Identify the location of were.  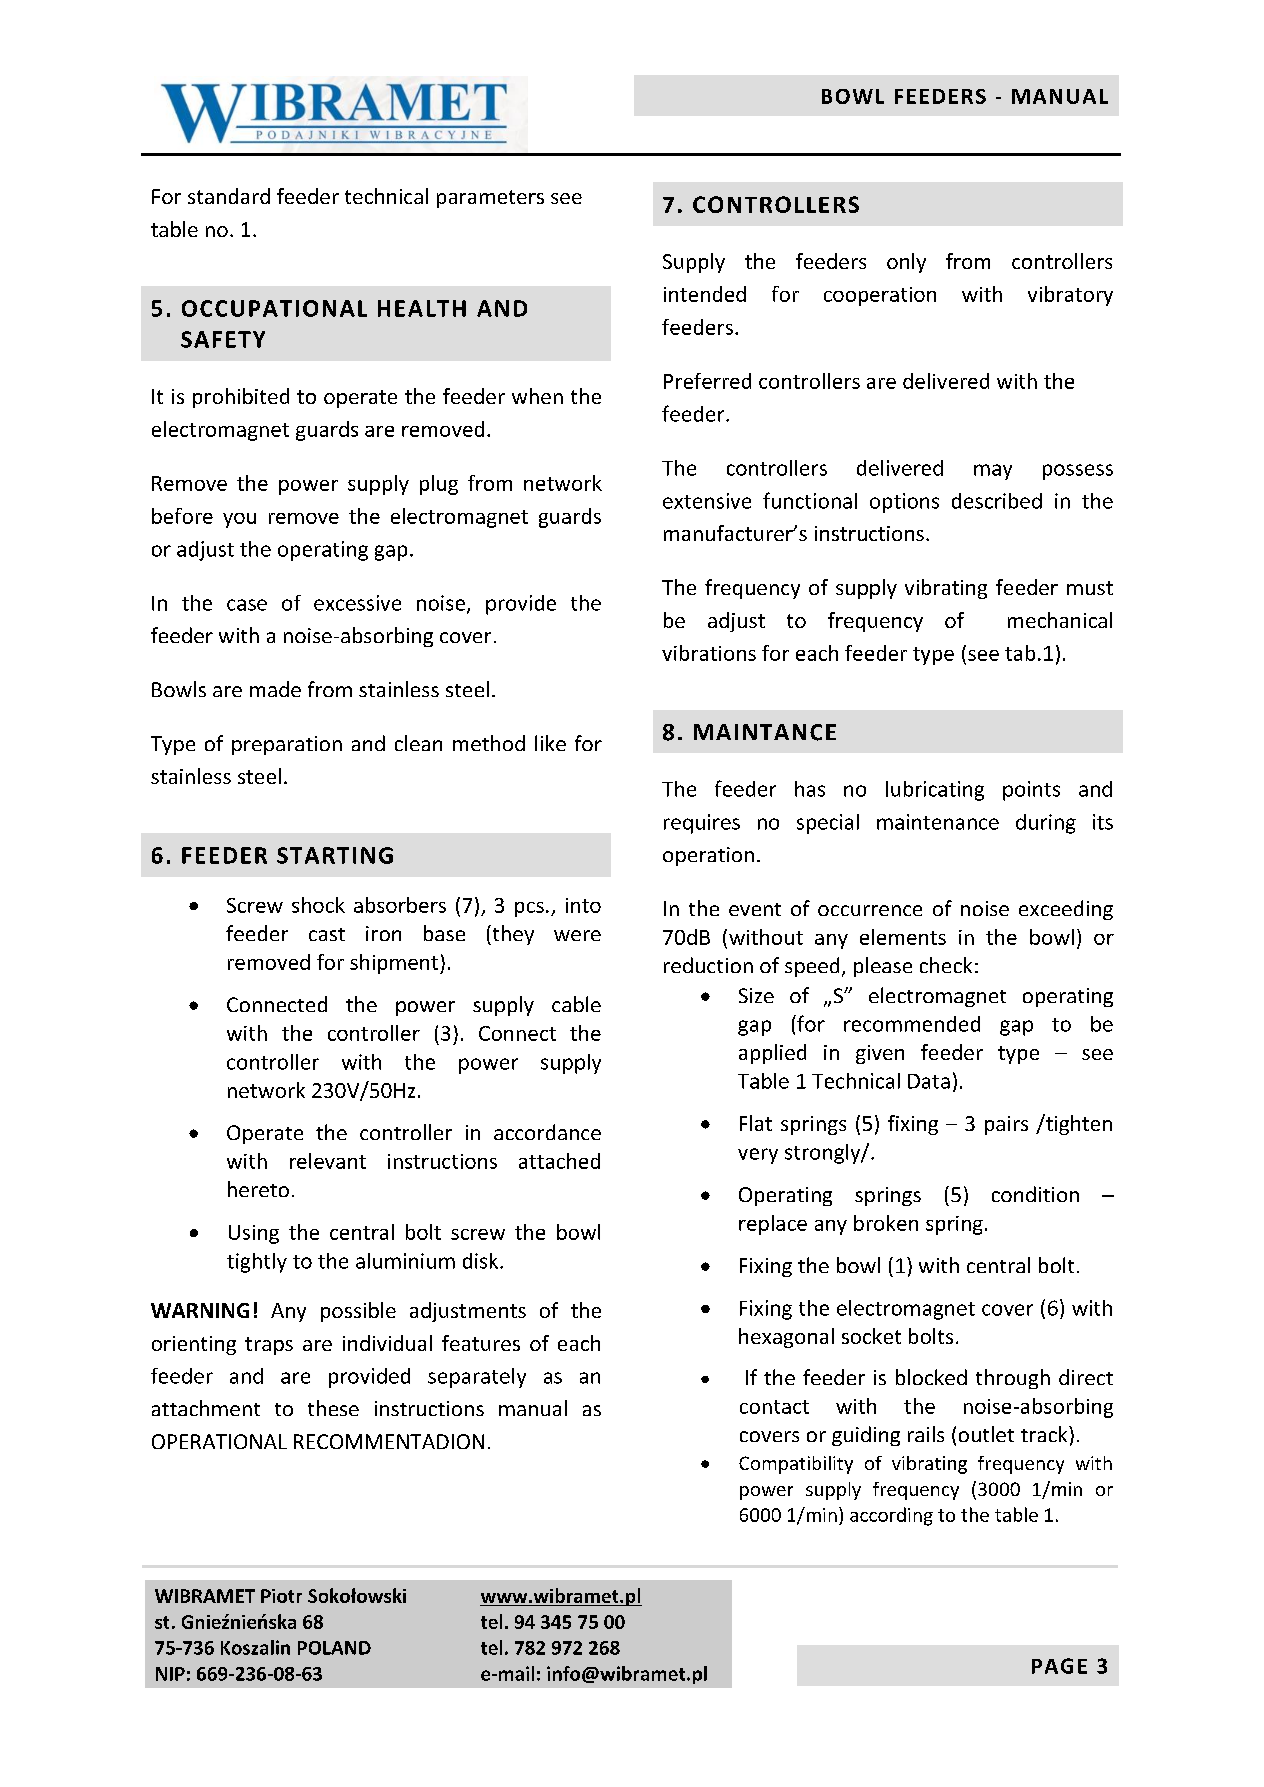
(577, 935).
